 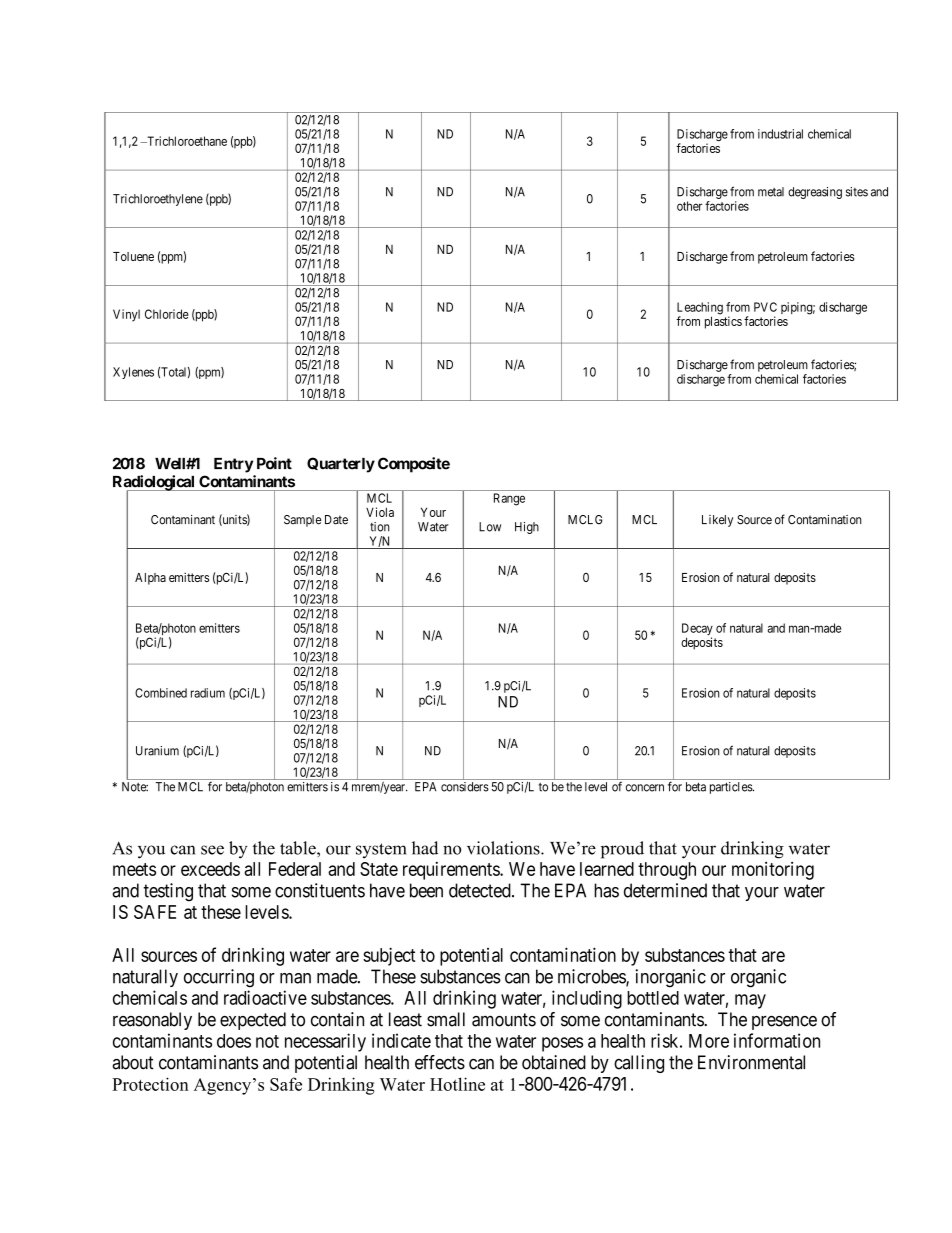 What do you see at coordinates (440, 1062) in the page?
I see `effects` at bounding box center [440, 1062].
